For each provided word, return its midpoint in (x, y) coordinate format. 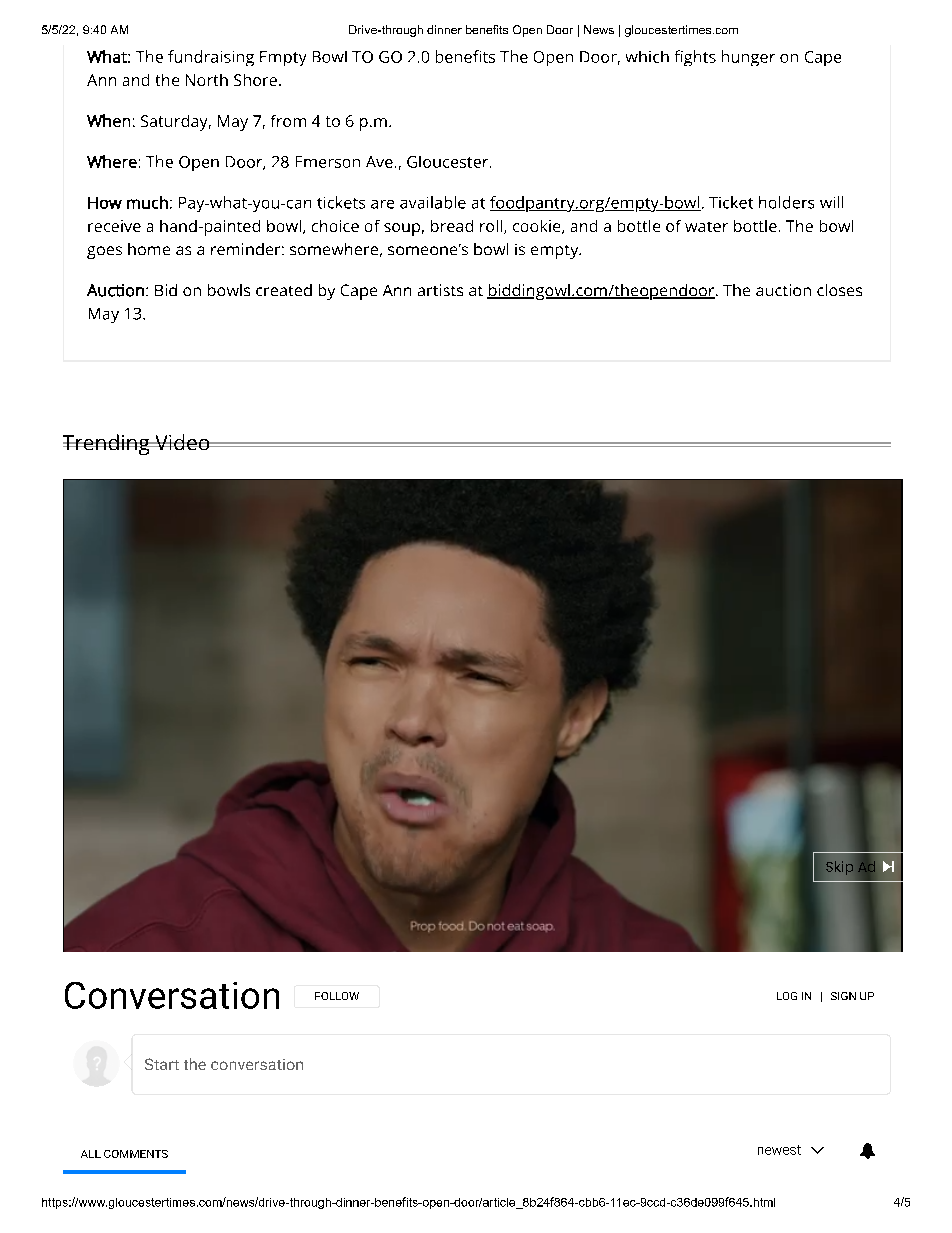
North (207, 80)
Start (162, 1064)
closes (839, 290)
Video (182, 442)
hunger (748, 58)
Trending (107, 444)
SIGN (843, 996)
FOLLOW (337, 996)
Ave (379, 162)
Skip (839, 868)
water (706, 227)
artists (440, 290)
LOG (787, 996)
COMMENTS (136, 1154)
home (149, 249)
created (284, 290)
